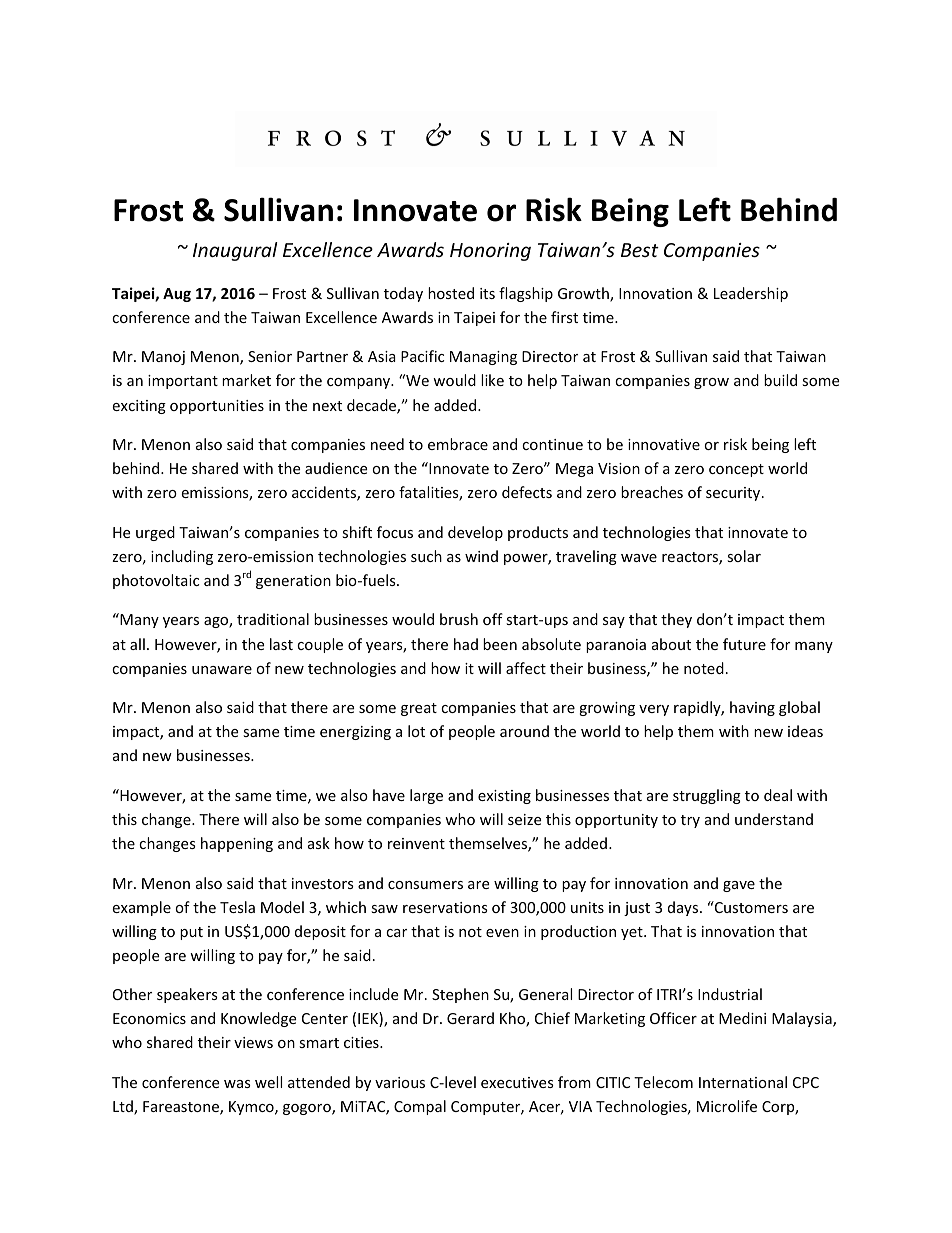 Image resolution: width=952 pixels, height=1233 pixels. I want to click on was, so click(237, 1084).
